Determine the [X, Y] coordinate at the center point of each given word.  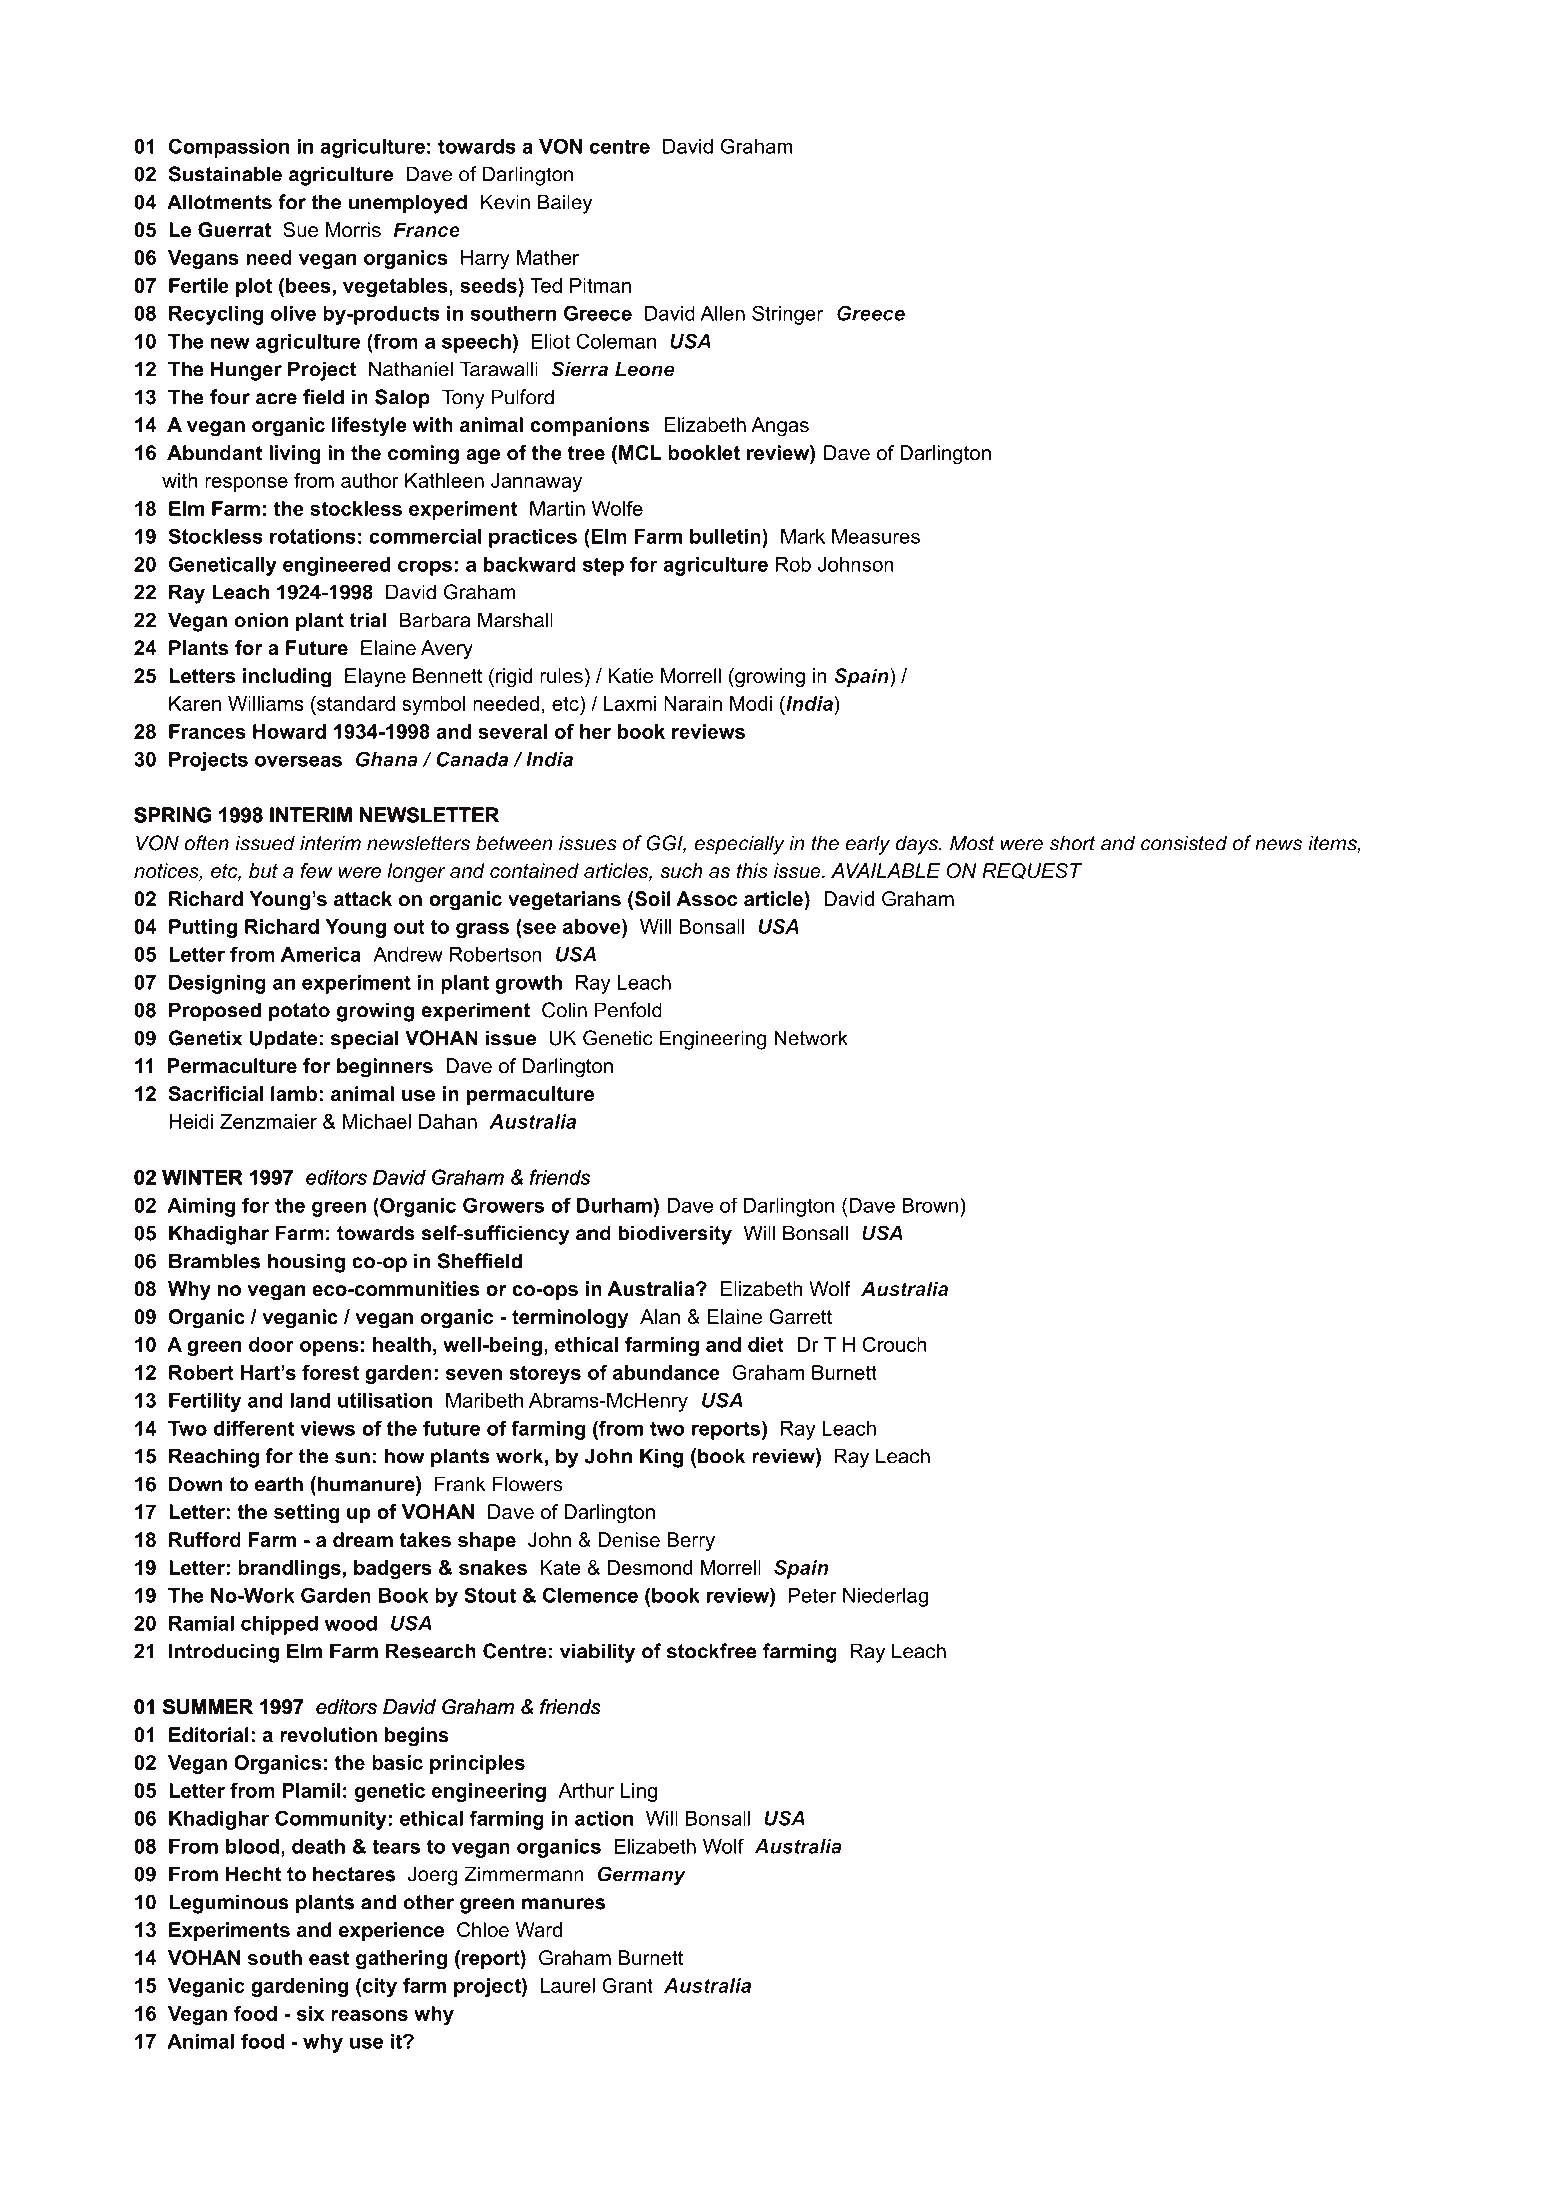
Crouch [894, 1344]
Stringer [787, 315]
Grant [627, 1985]
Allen [722, 313]
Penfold [628, 1010]
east [329, 1958]
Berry [691, 1542]
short [1072, 843]
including [287, 678]
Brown [930, 1205]
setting [306, 1514]
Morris [353, 230]
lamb [294, 1094]
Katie [630, 676]
